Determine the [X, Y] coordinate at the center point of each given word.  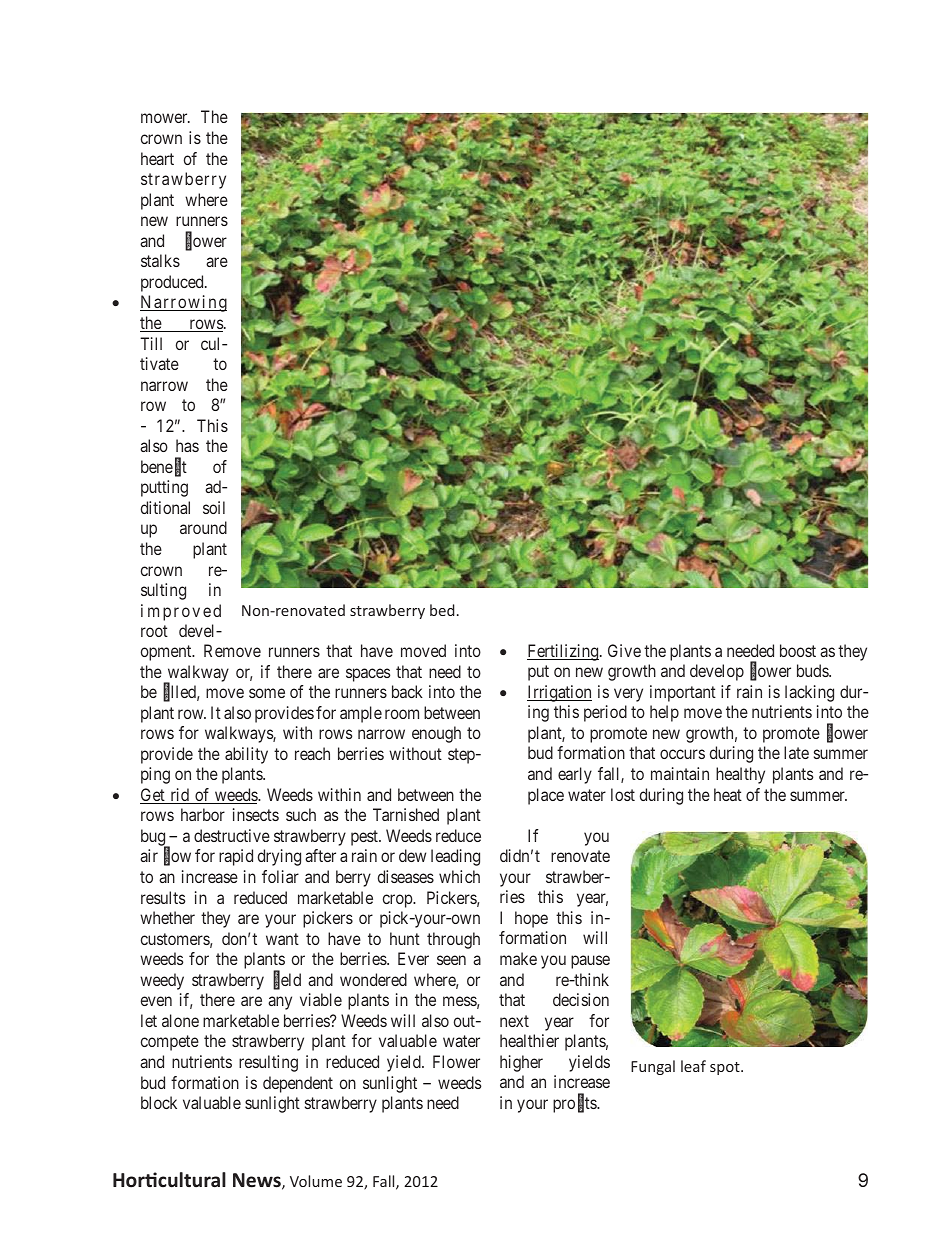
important [683, 693]
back [407, 691]
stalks [160, 260]
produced [173, 283]
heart [157, 158]
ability [246, 755]
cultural [192, 1180]
